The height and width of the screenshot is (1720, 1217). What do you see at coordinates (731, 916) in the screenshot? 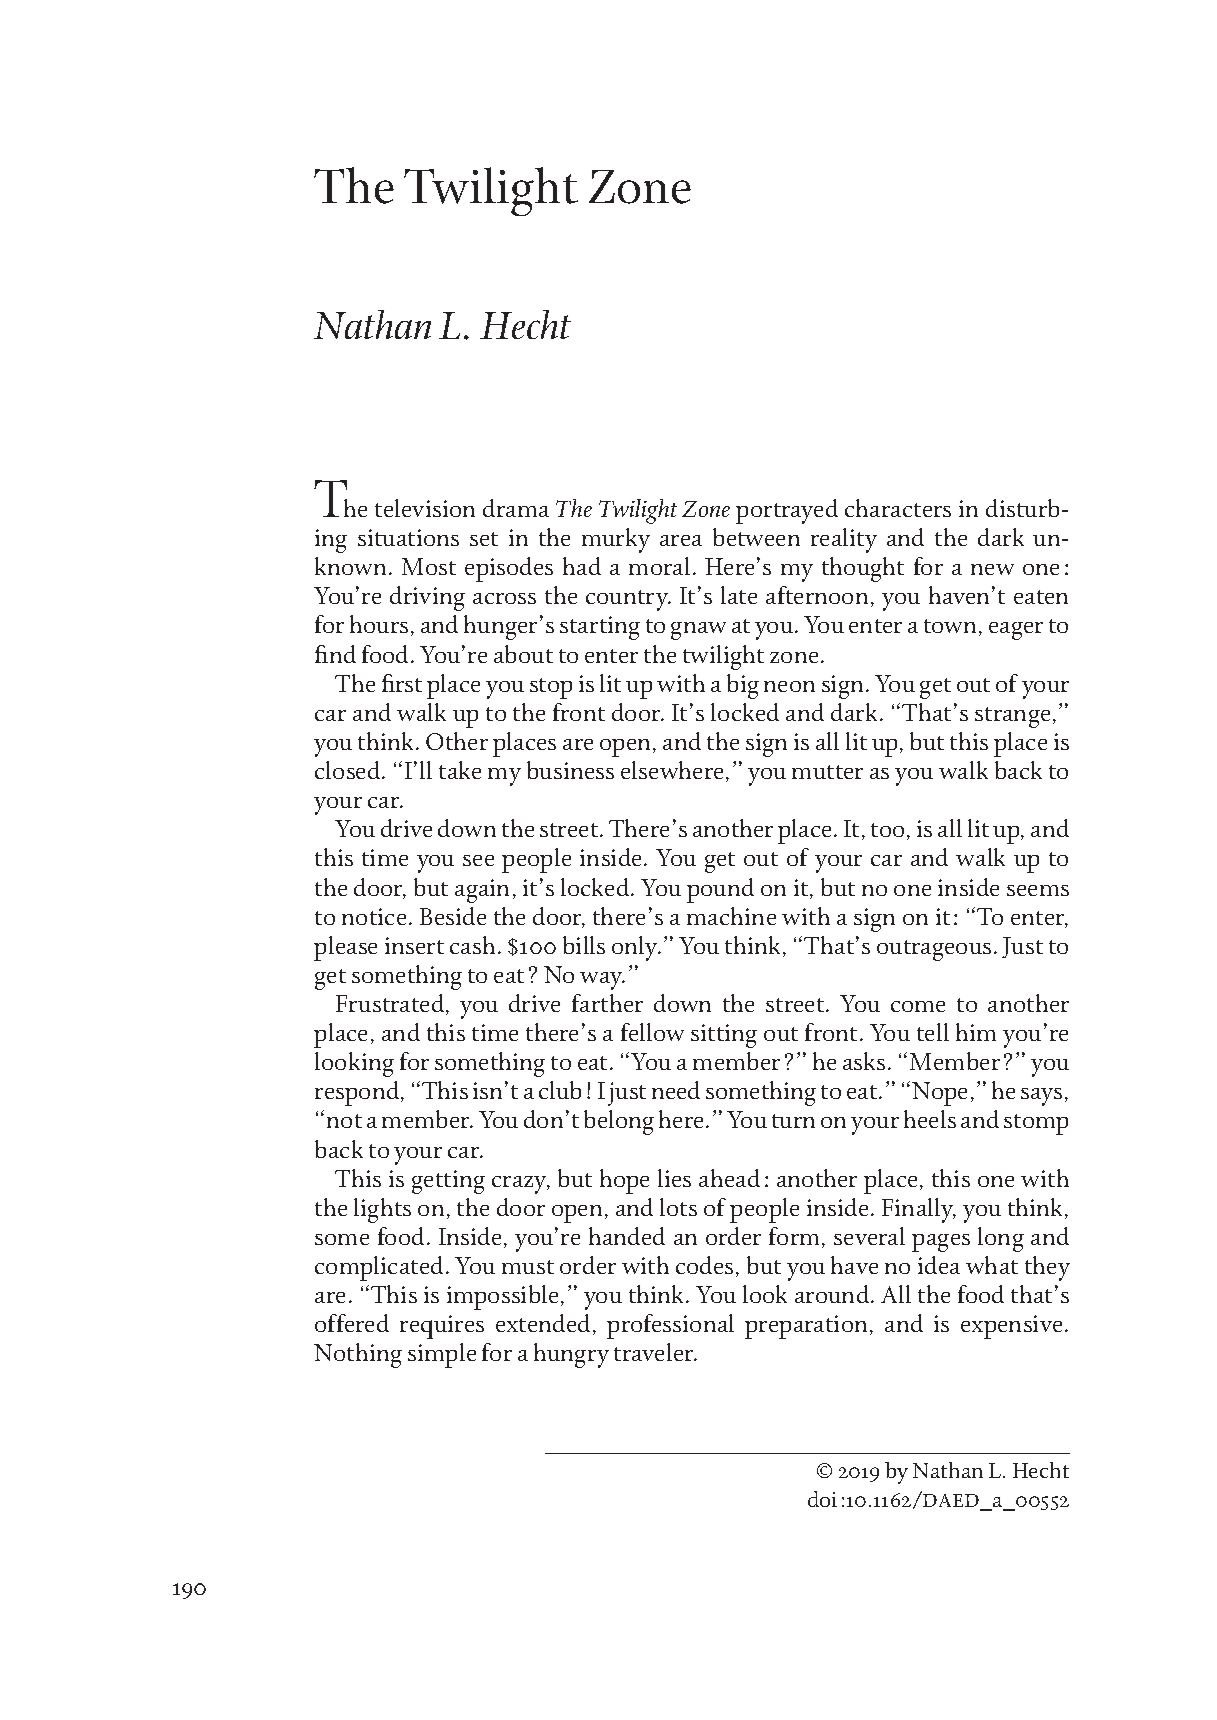
I see `machine` at bounding box center [731, 916].
